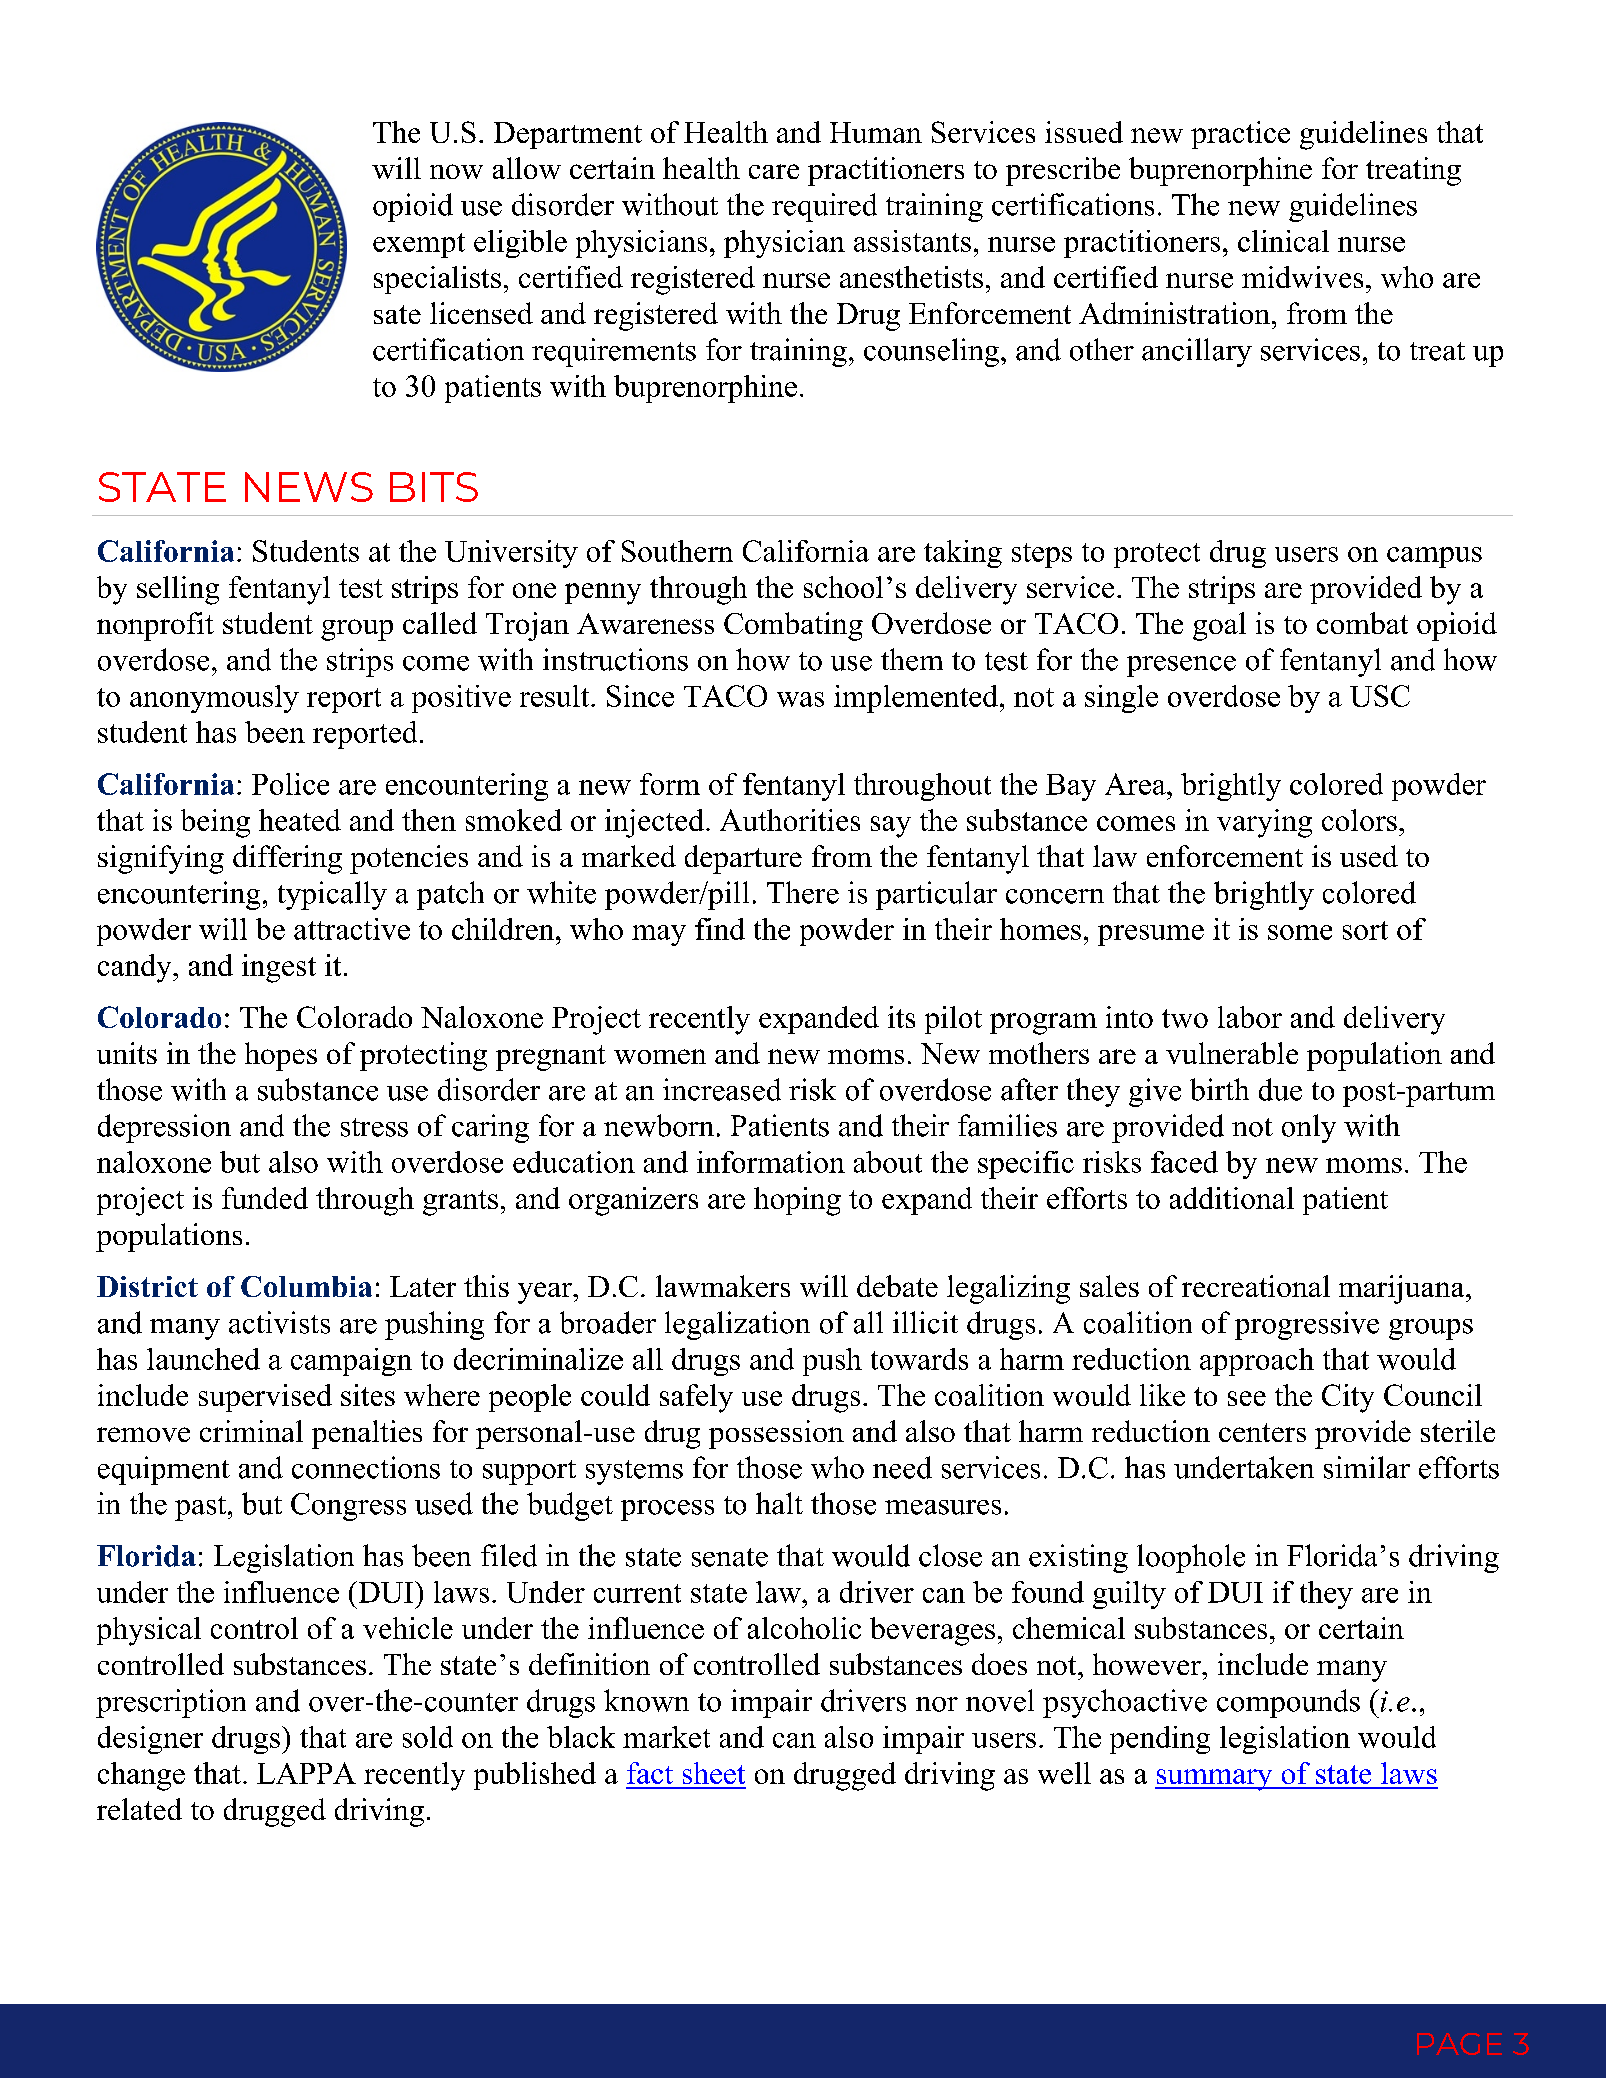 The height and width of the screenshot is (2079, 1607). What do you see at coordinates (1257, 1362) in the screenshot?
I see `approach` at bounding box center [1257, 1362].
